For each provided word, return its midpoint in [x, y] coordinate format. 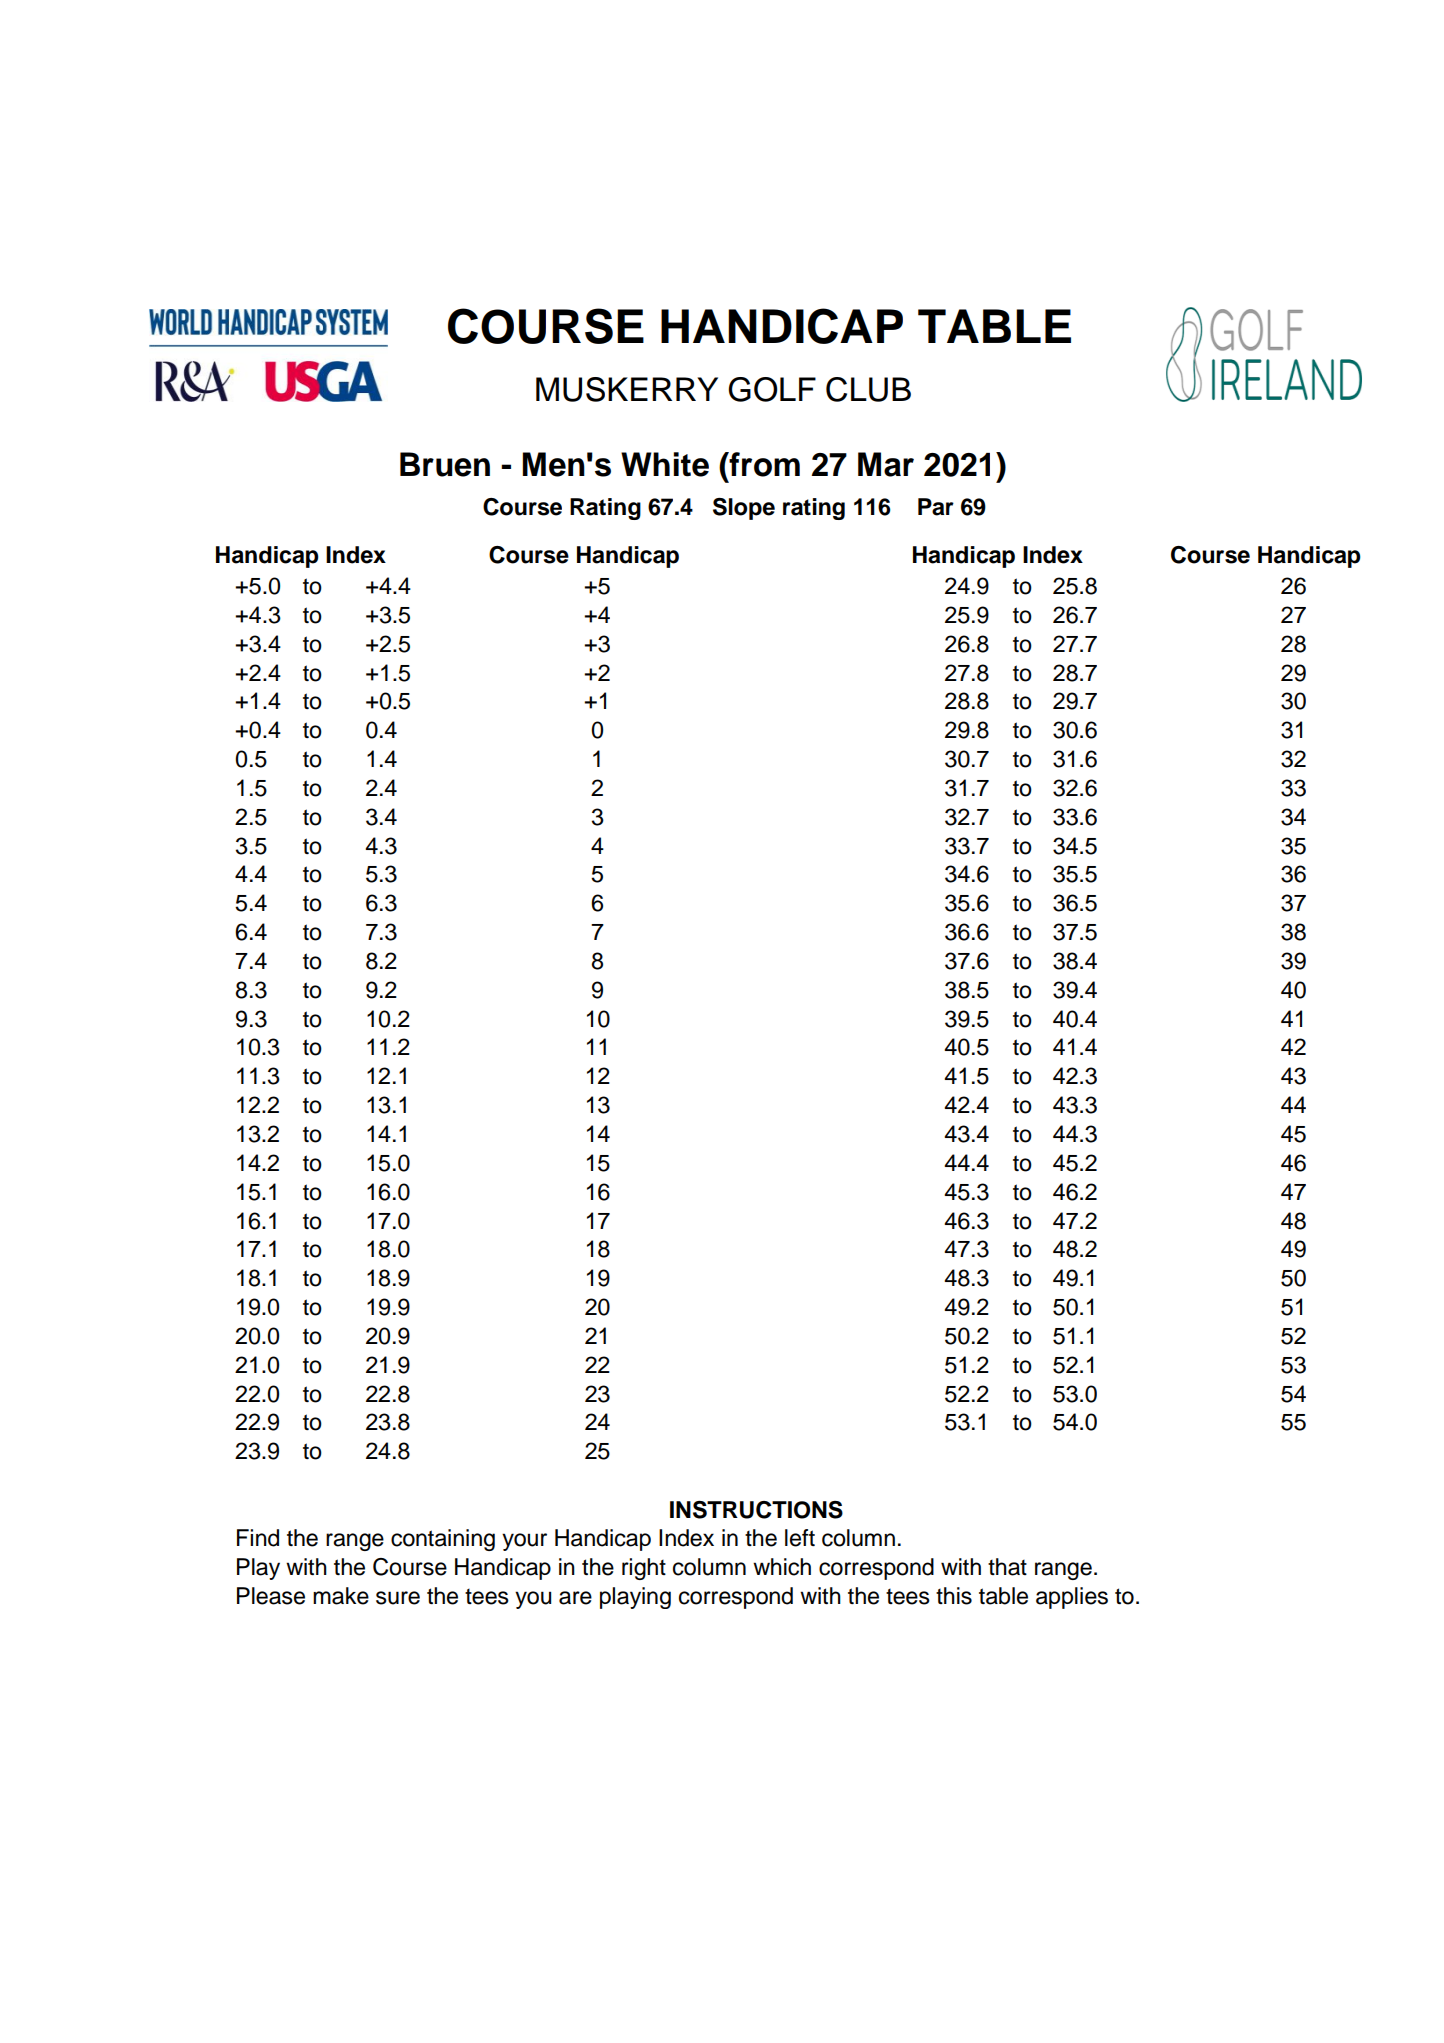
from [763, 464]
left [800, 1538]
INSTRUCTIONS [756, 1510]
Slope [744, 509]
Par [936, 507]
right [644, 1569]
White [665, 464]
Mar [886, 464]
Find [258, 1538]
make [341, 1596]
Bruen [445, 464]
